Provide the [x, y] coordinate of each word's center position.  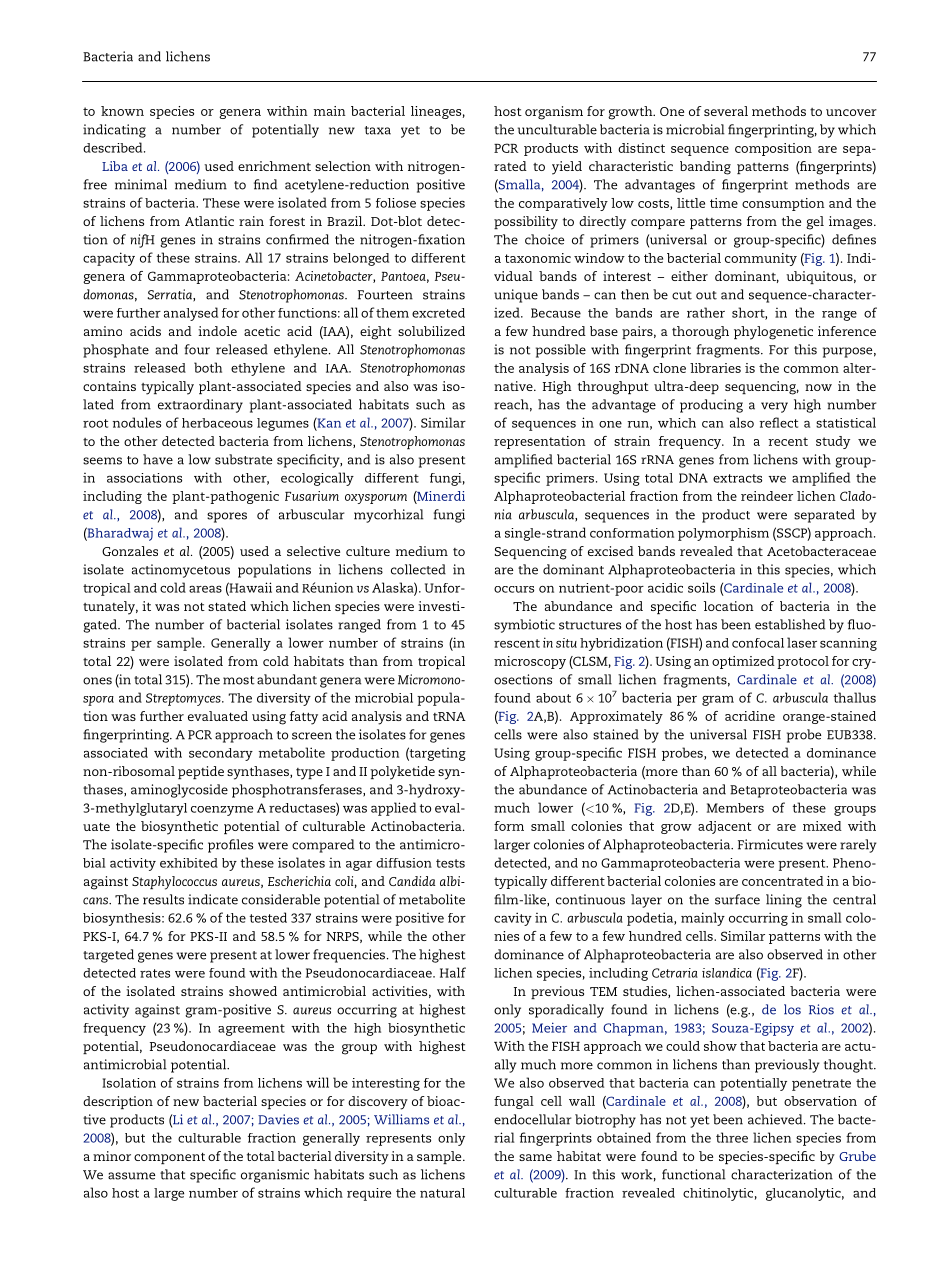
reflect [778, 422]
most [239, 680]
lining [784, 901]
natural [442, 1193]
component [169, 1158]
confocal [758, 643]
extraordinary [200, 406]
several [726, 111]
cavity [513, 919]
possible [561, 351]
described [114, 147]
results [163, 899]
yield [567, 168]
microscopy [530, 662]
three [732, 1137]
